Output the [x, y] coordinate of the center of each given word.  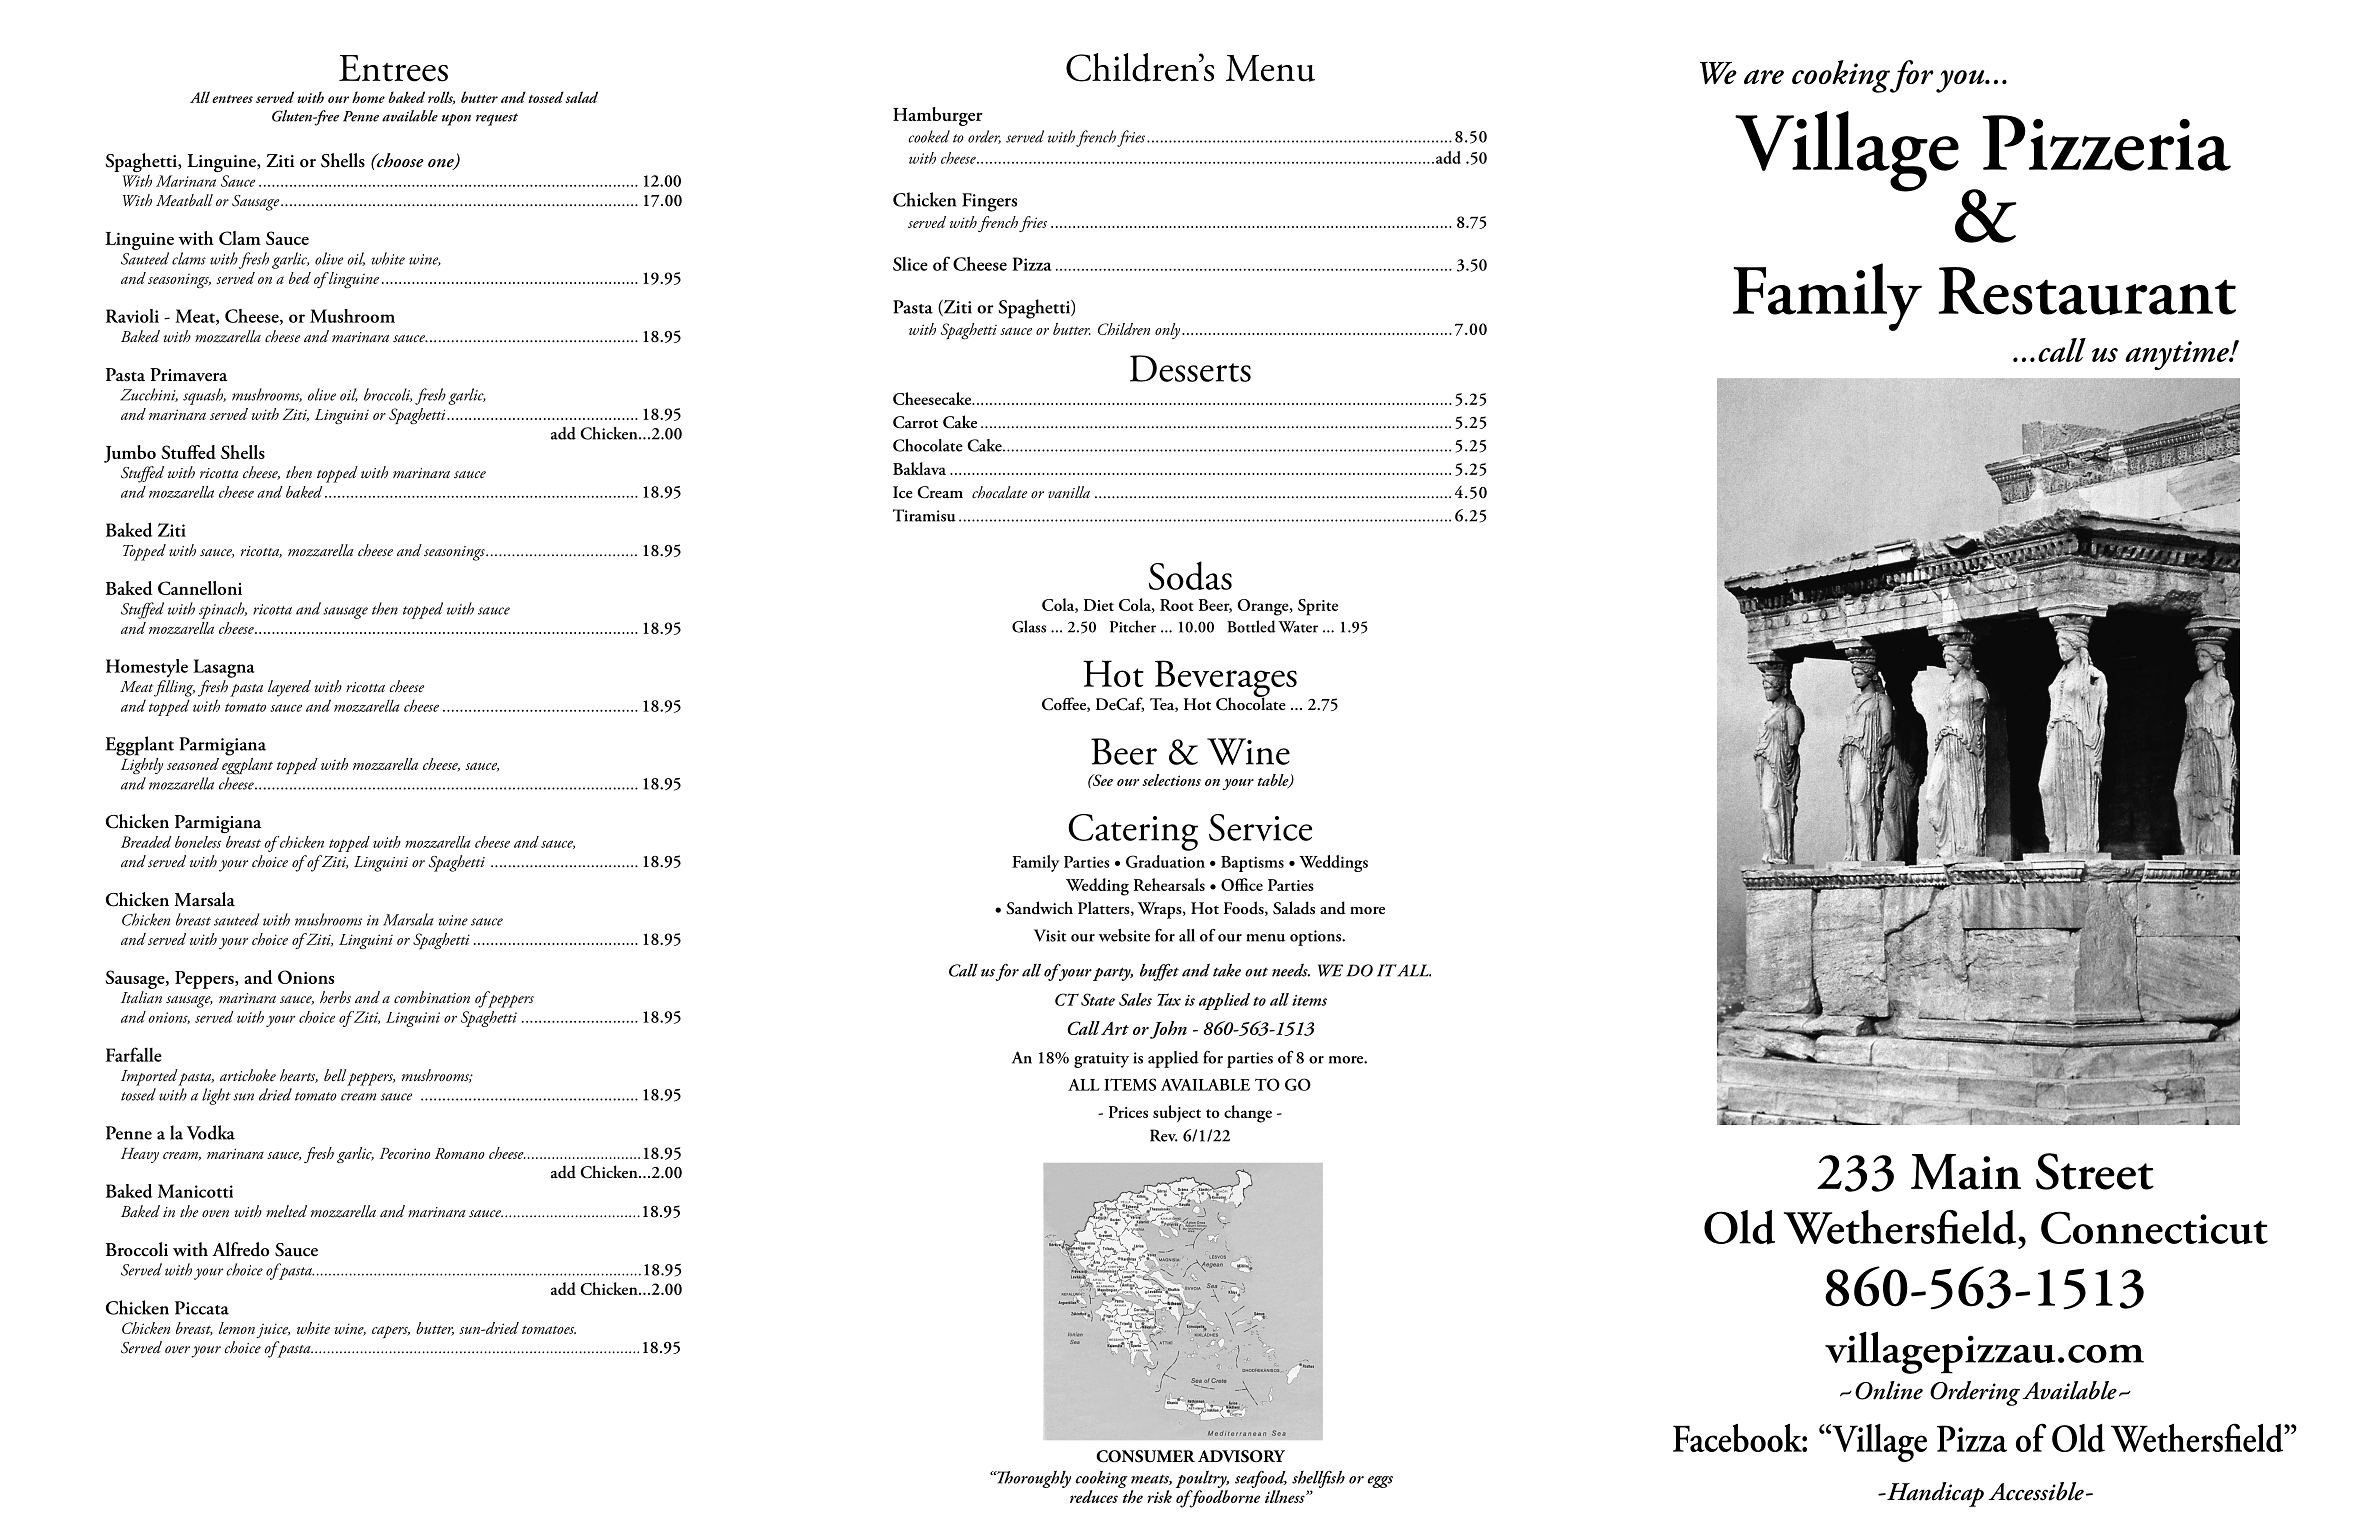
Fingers [989, 202]
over [177, 1349]
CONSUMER [1145, 1456]
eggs [1380, 1482]
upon [456, 120]
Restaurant [2087, 291]
